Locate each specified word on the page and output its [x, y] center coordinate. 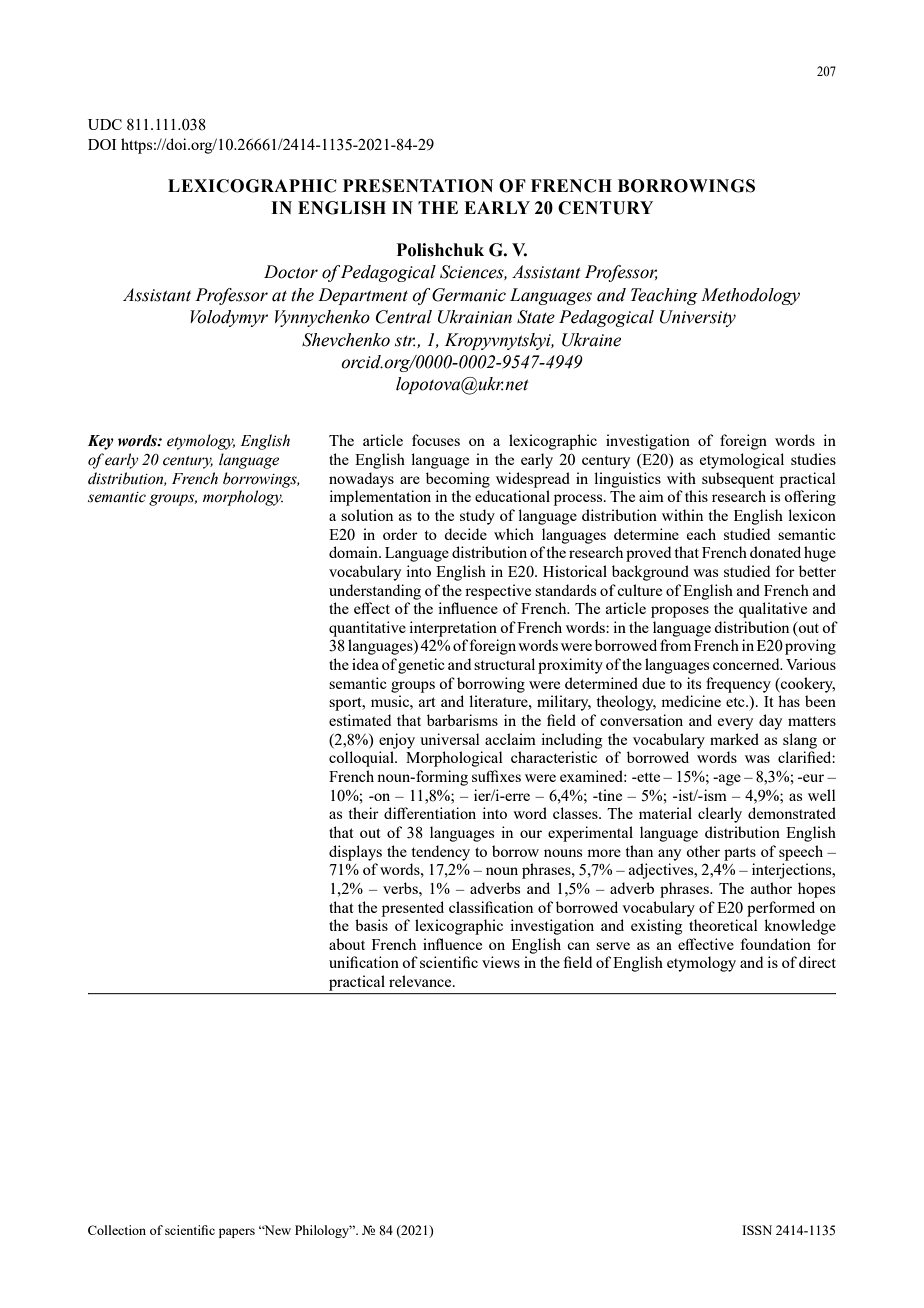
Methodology [750, 296]
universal [450, 739]
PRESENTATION [418, 186]
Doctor [291, 272]
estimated [360, 720]
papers [237, 1233]
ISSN [757, 1230]
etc [736, 702]
